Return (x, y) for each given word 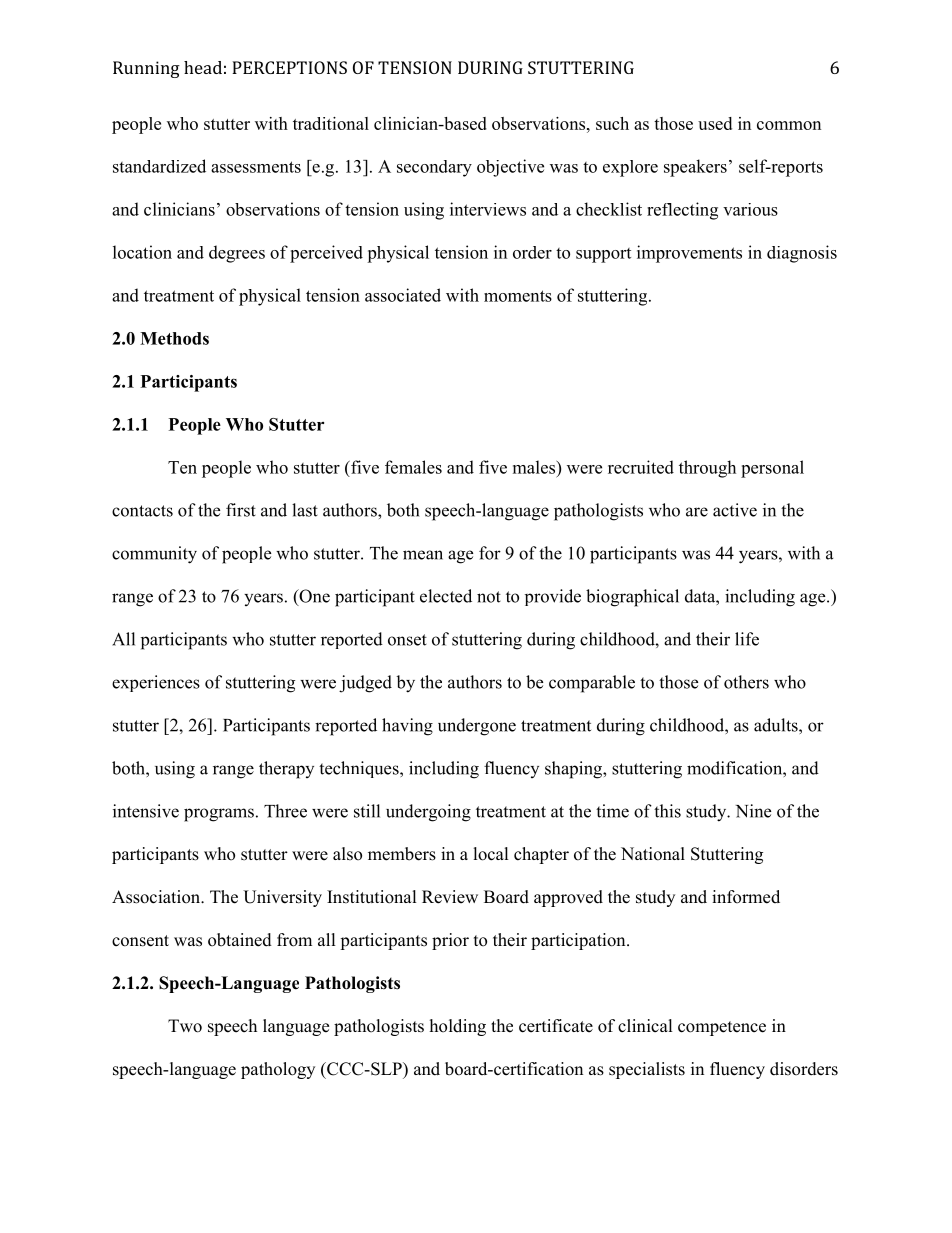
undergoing (428, 813)
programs (219, 815)
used (715, 123)
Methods (174, 338)
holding (458, 1027)
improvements (689, 254)
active (735, 510)
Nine (753, 811)
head (203, 67)
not (489, 597)
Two (185, 1026)
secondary (434, 168)
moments (518, 296)
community (154, 555)
